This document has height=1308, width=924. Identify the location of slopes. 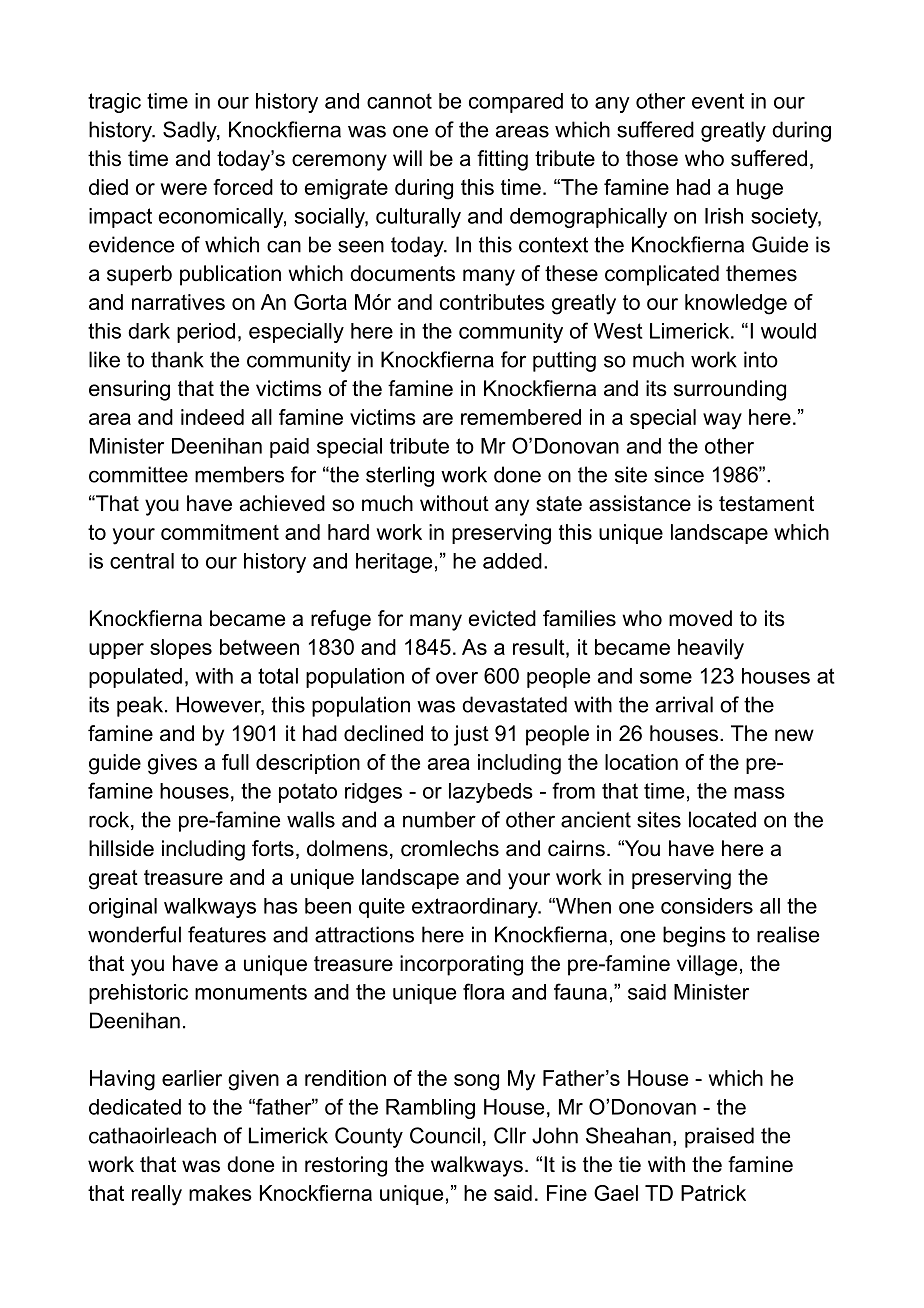
(181, 649).
